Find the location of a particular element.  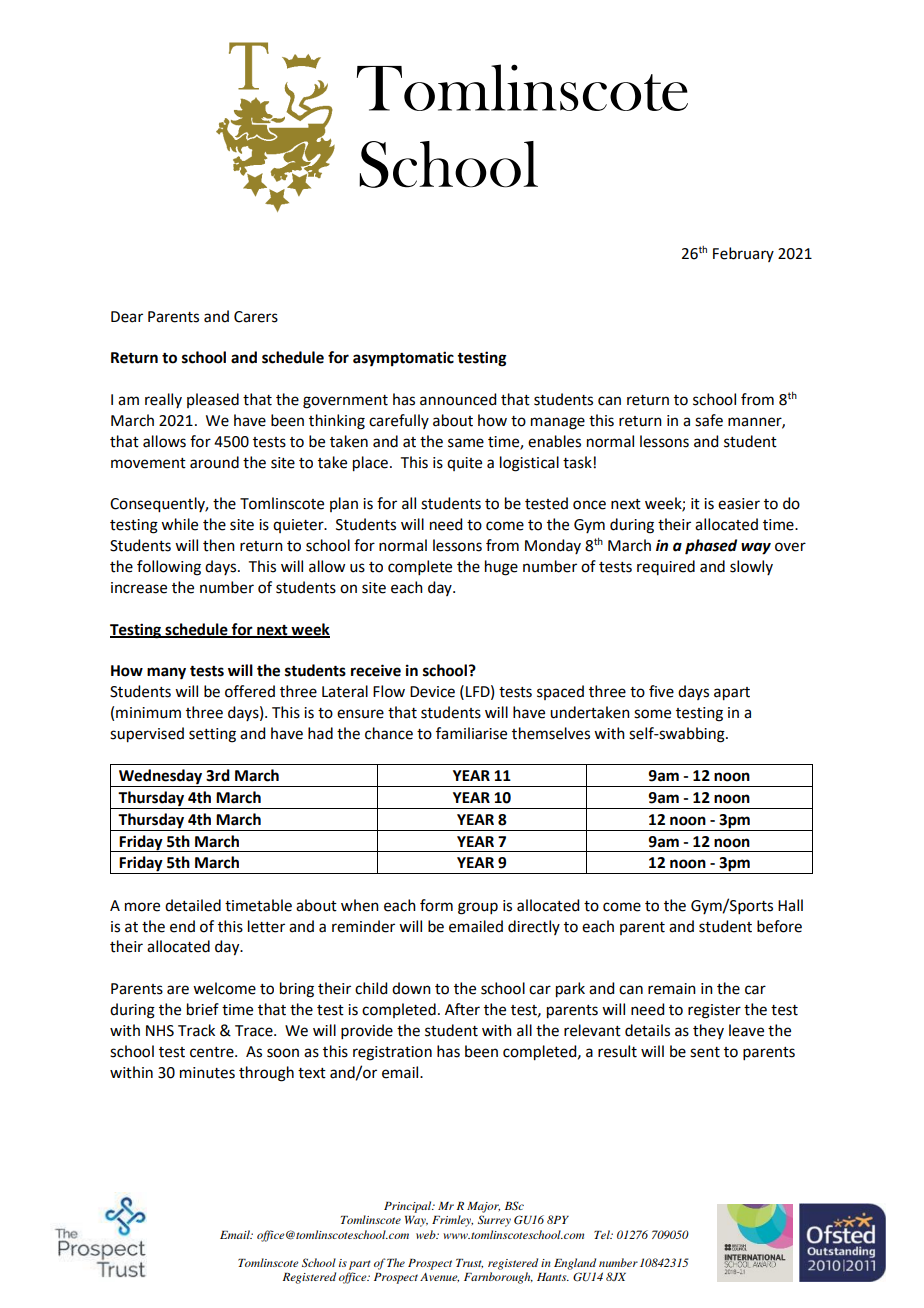

Trust is located at coordinates (469, 1263).
